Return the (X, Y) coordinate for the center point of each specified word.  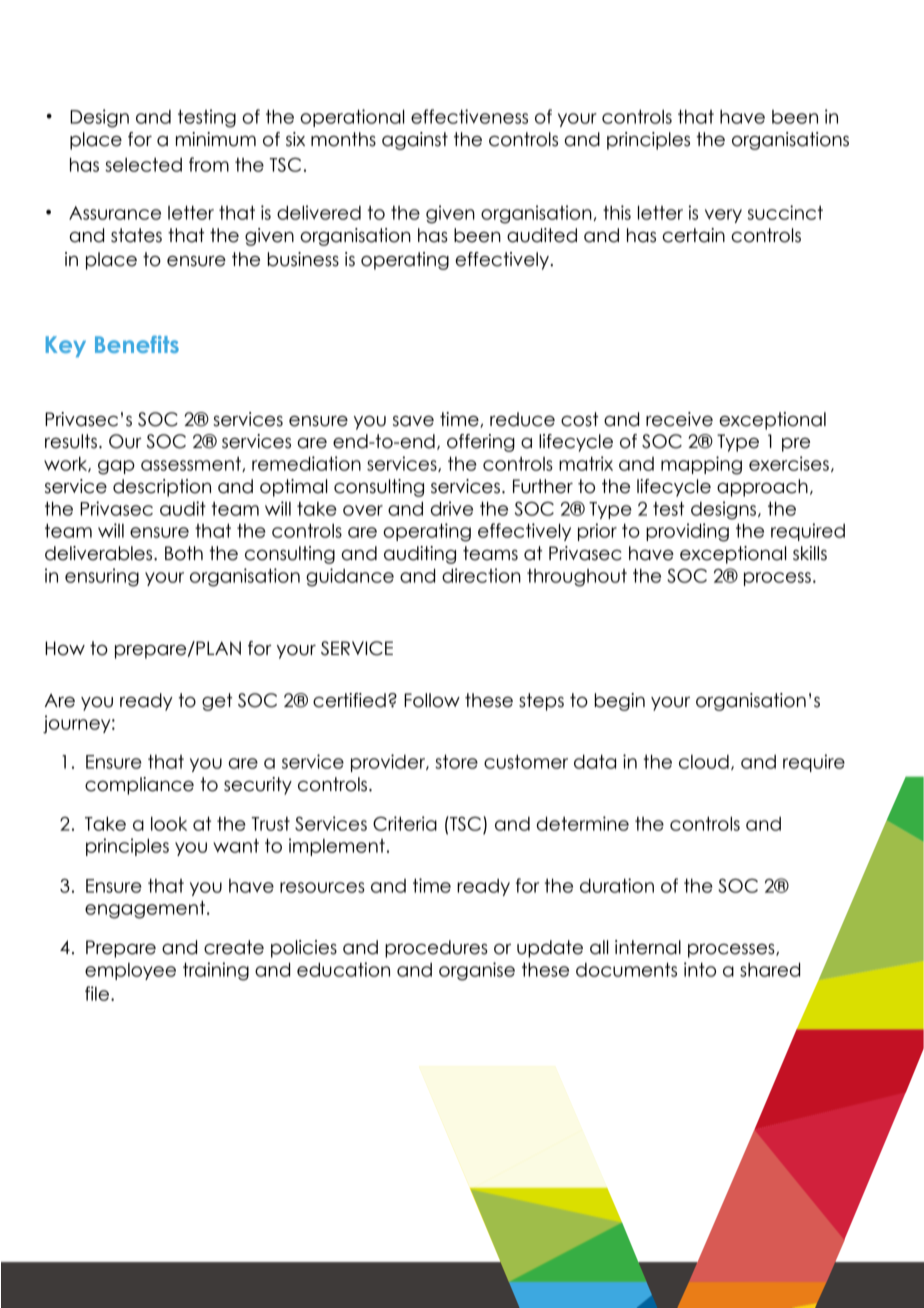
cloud (704, 762)
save (413, 421)
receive (679, 419)
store (456, 761)
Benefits (137, 344)
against (415, 141)
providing (687, 532)
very (723, 216)
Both (184, 553)
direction (481, 575)
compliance (139, 786)
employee (130, 971)
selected (143, 165)
